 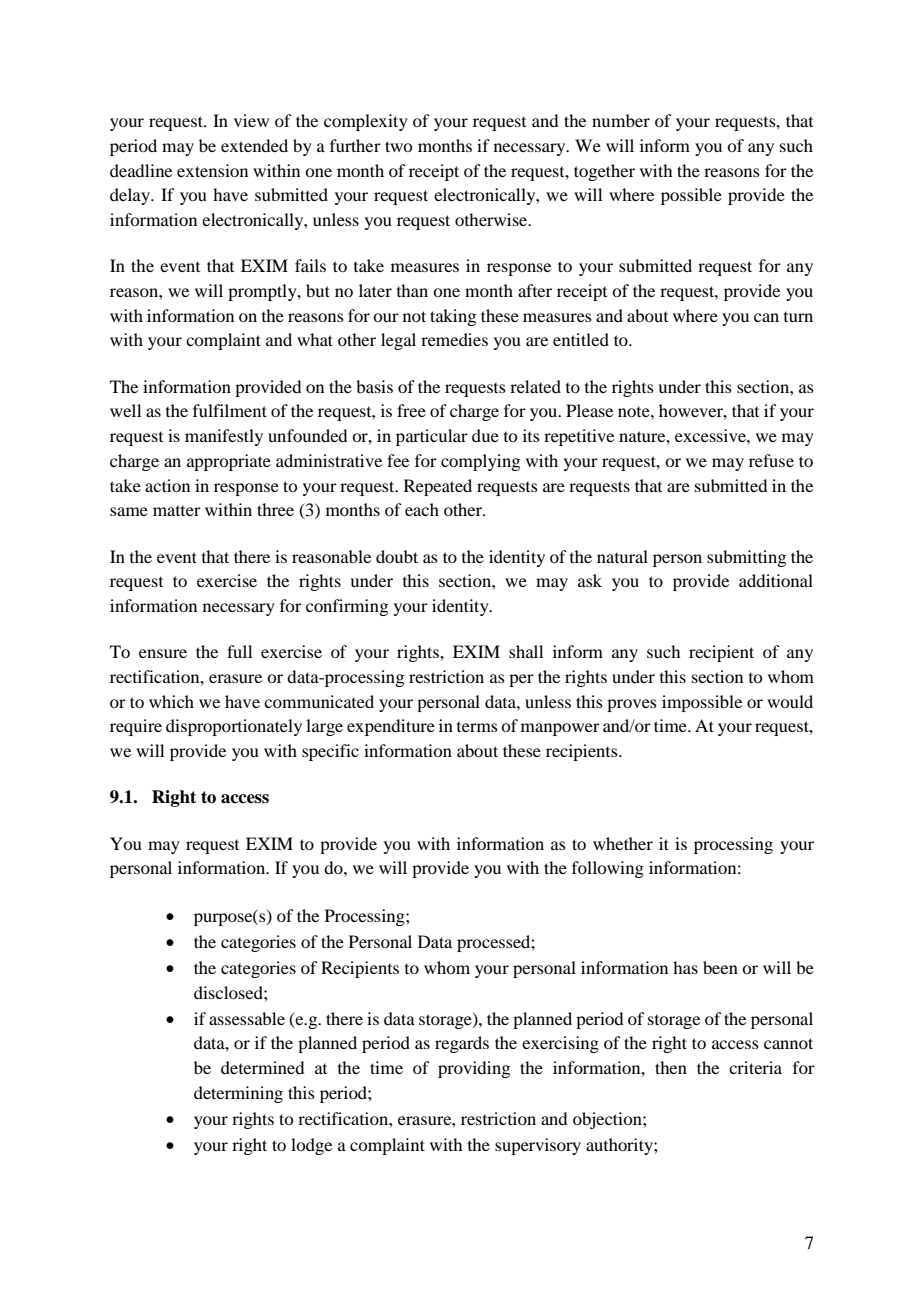 I want to click on number, so click(x=621, y=120).
